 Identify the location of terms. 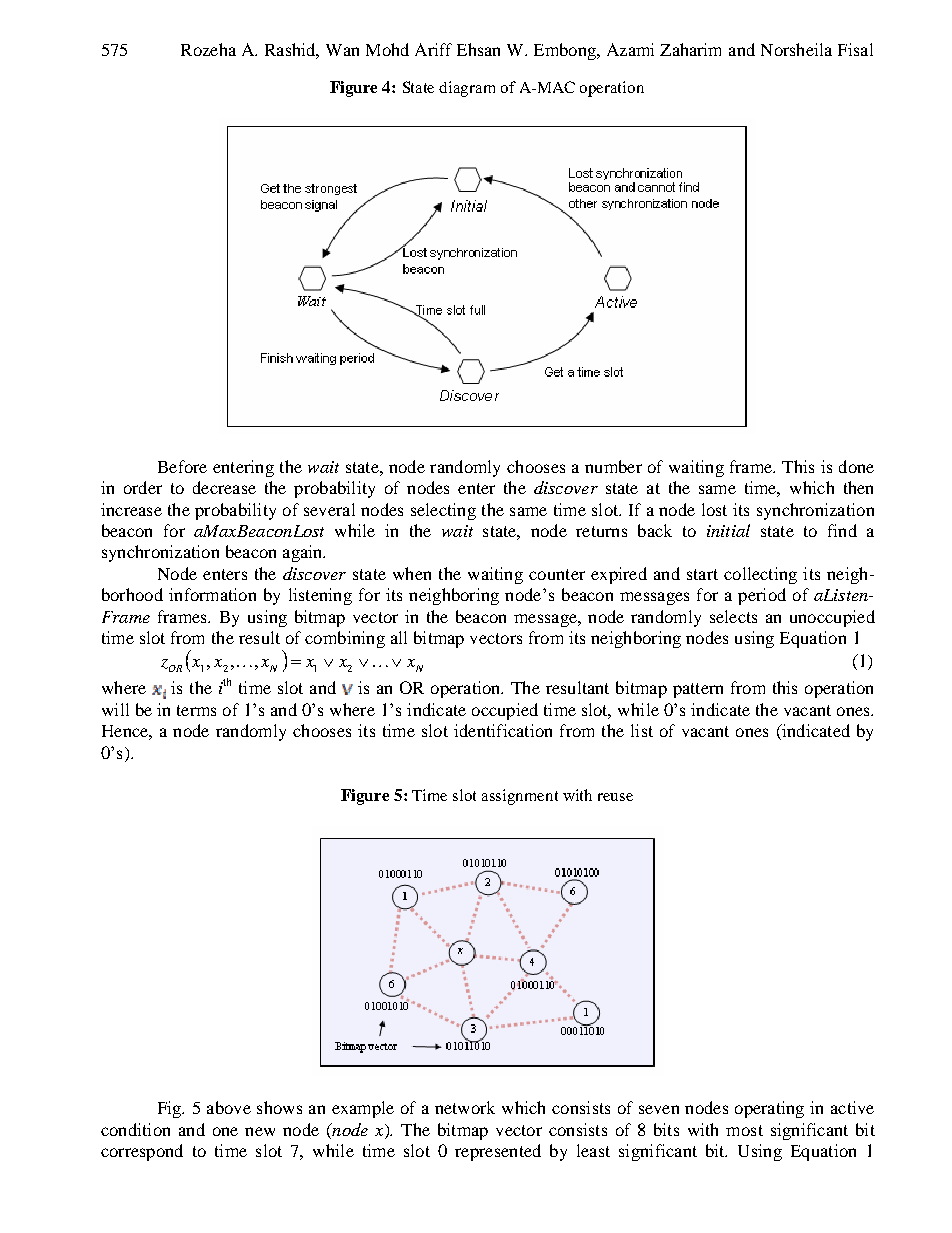
(196, 710).
